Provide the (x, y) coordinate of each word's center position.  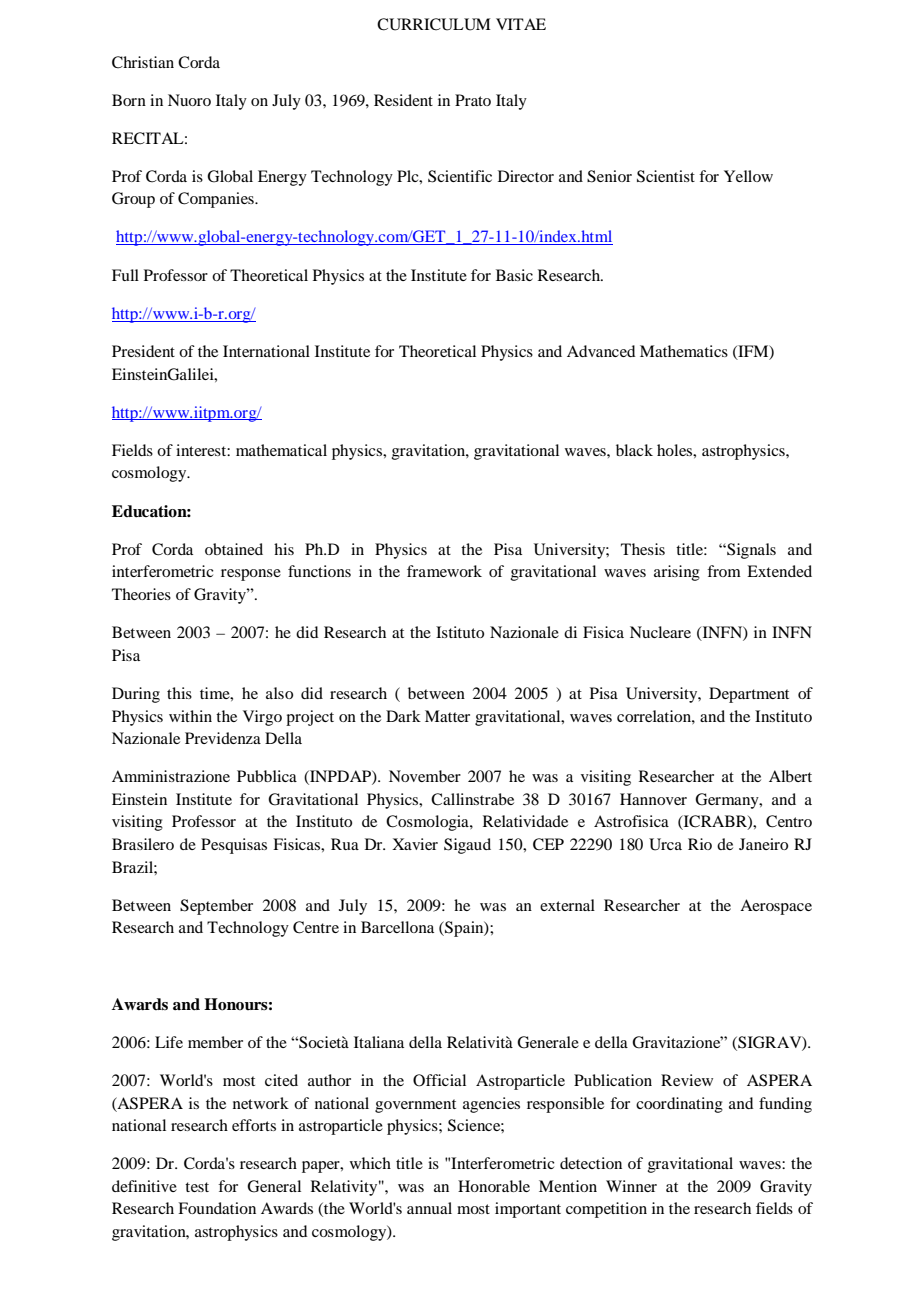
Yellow (748, 176)
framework (444, 571)
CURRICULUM (434, 24)
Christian (143, 62)
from (724, 571)
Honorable (494, 1186)
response (251, 575)
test (197, 1187)
